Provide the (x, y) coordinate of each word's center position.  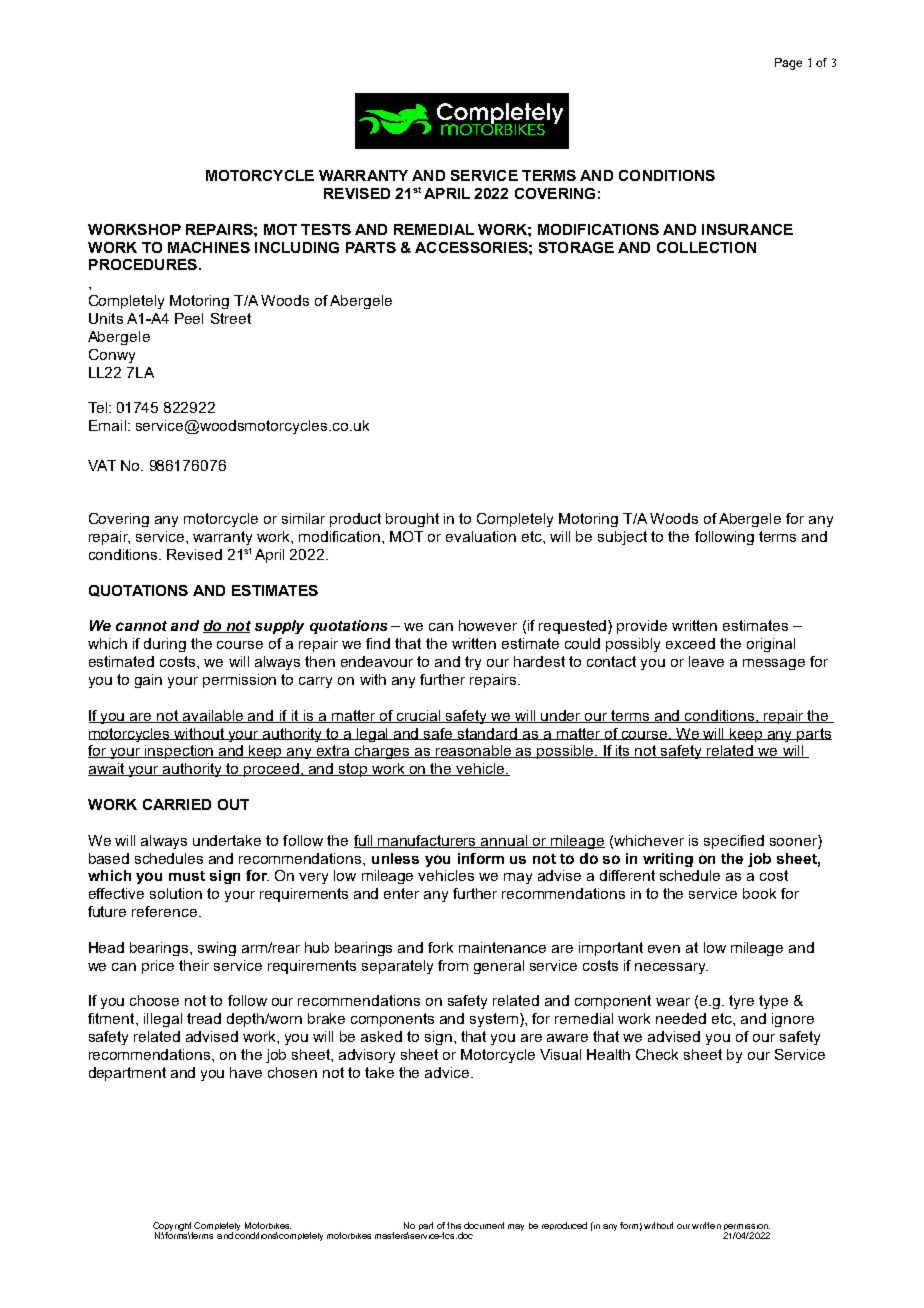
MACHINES (209, 247)
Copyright (174, 1227)
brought (412, 520)
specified (734, 842)
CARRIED (177, 804)
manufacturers (427, 841)
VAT (102, 465)
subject (622, 538)
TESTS (326, 229)
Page (788, 64)
